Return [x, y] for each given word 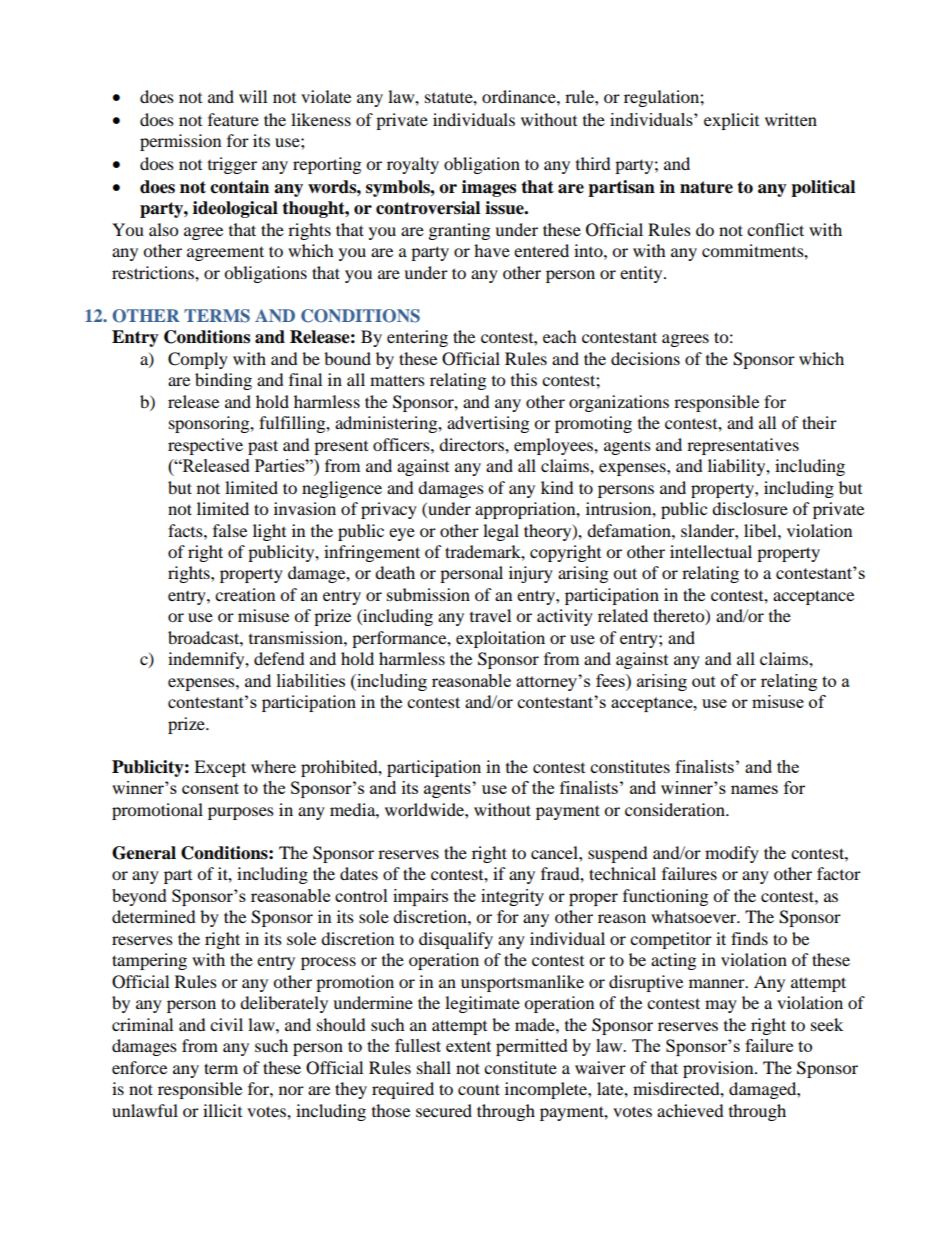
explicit [731, 121]
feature [233, 119]
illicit [222, 1110]
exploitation [500, 639]
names [754, 789]
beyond [139, 897]
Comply [198, 360]
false [230, 530]
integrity [512, 897]
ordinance [520, 96]
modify [732, 854]
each [560, 336]
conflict [775, 229]
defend [279, 658]
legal [501, 532]
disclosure [750, 508]
